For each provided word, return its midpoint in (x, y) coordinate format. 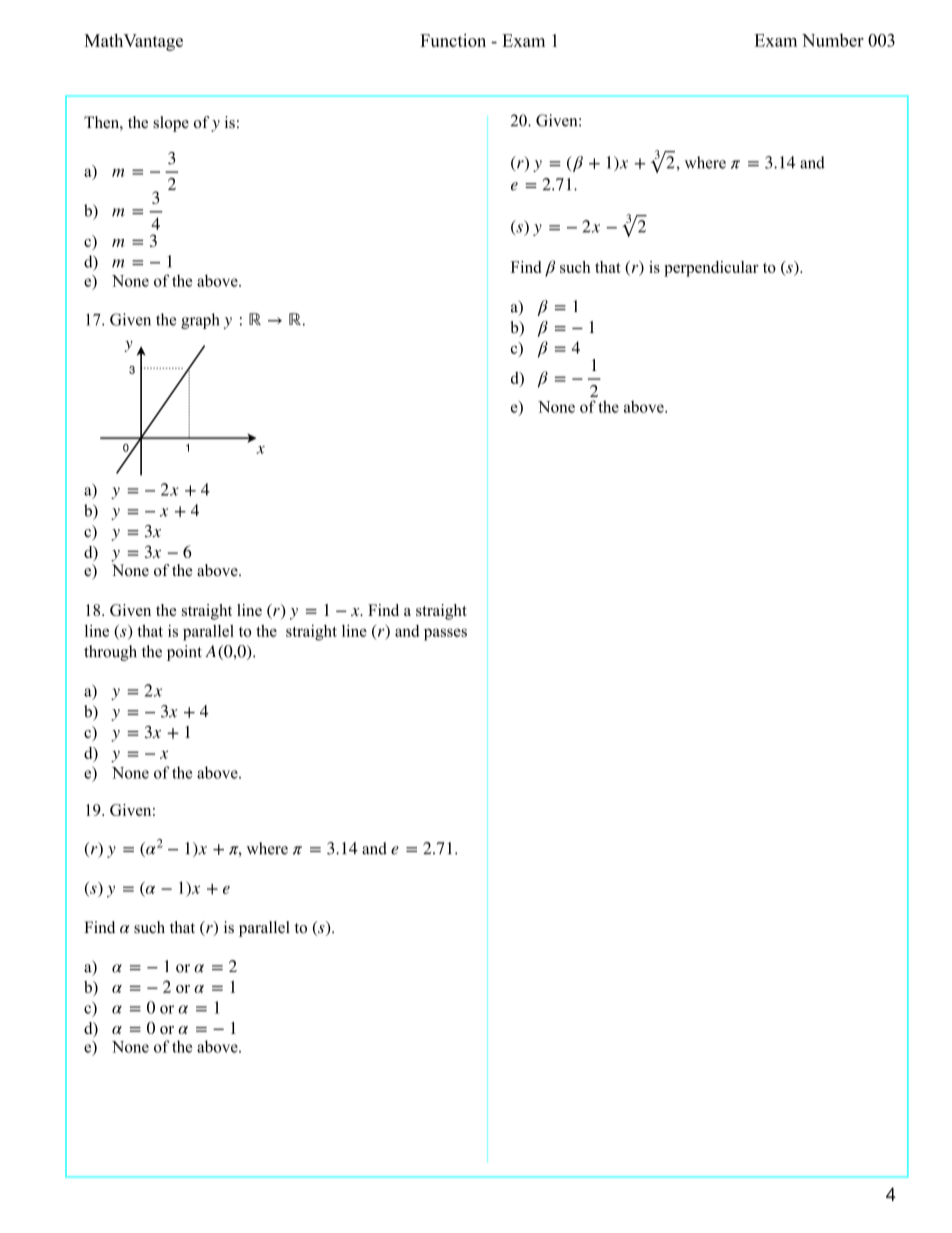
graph (200, 321)
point (184, 653)
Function (453, 40)
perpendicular (711, 269)
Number (833, 40)
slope (171, 124)
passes (445, 634)
